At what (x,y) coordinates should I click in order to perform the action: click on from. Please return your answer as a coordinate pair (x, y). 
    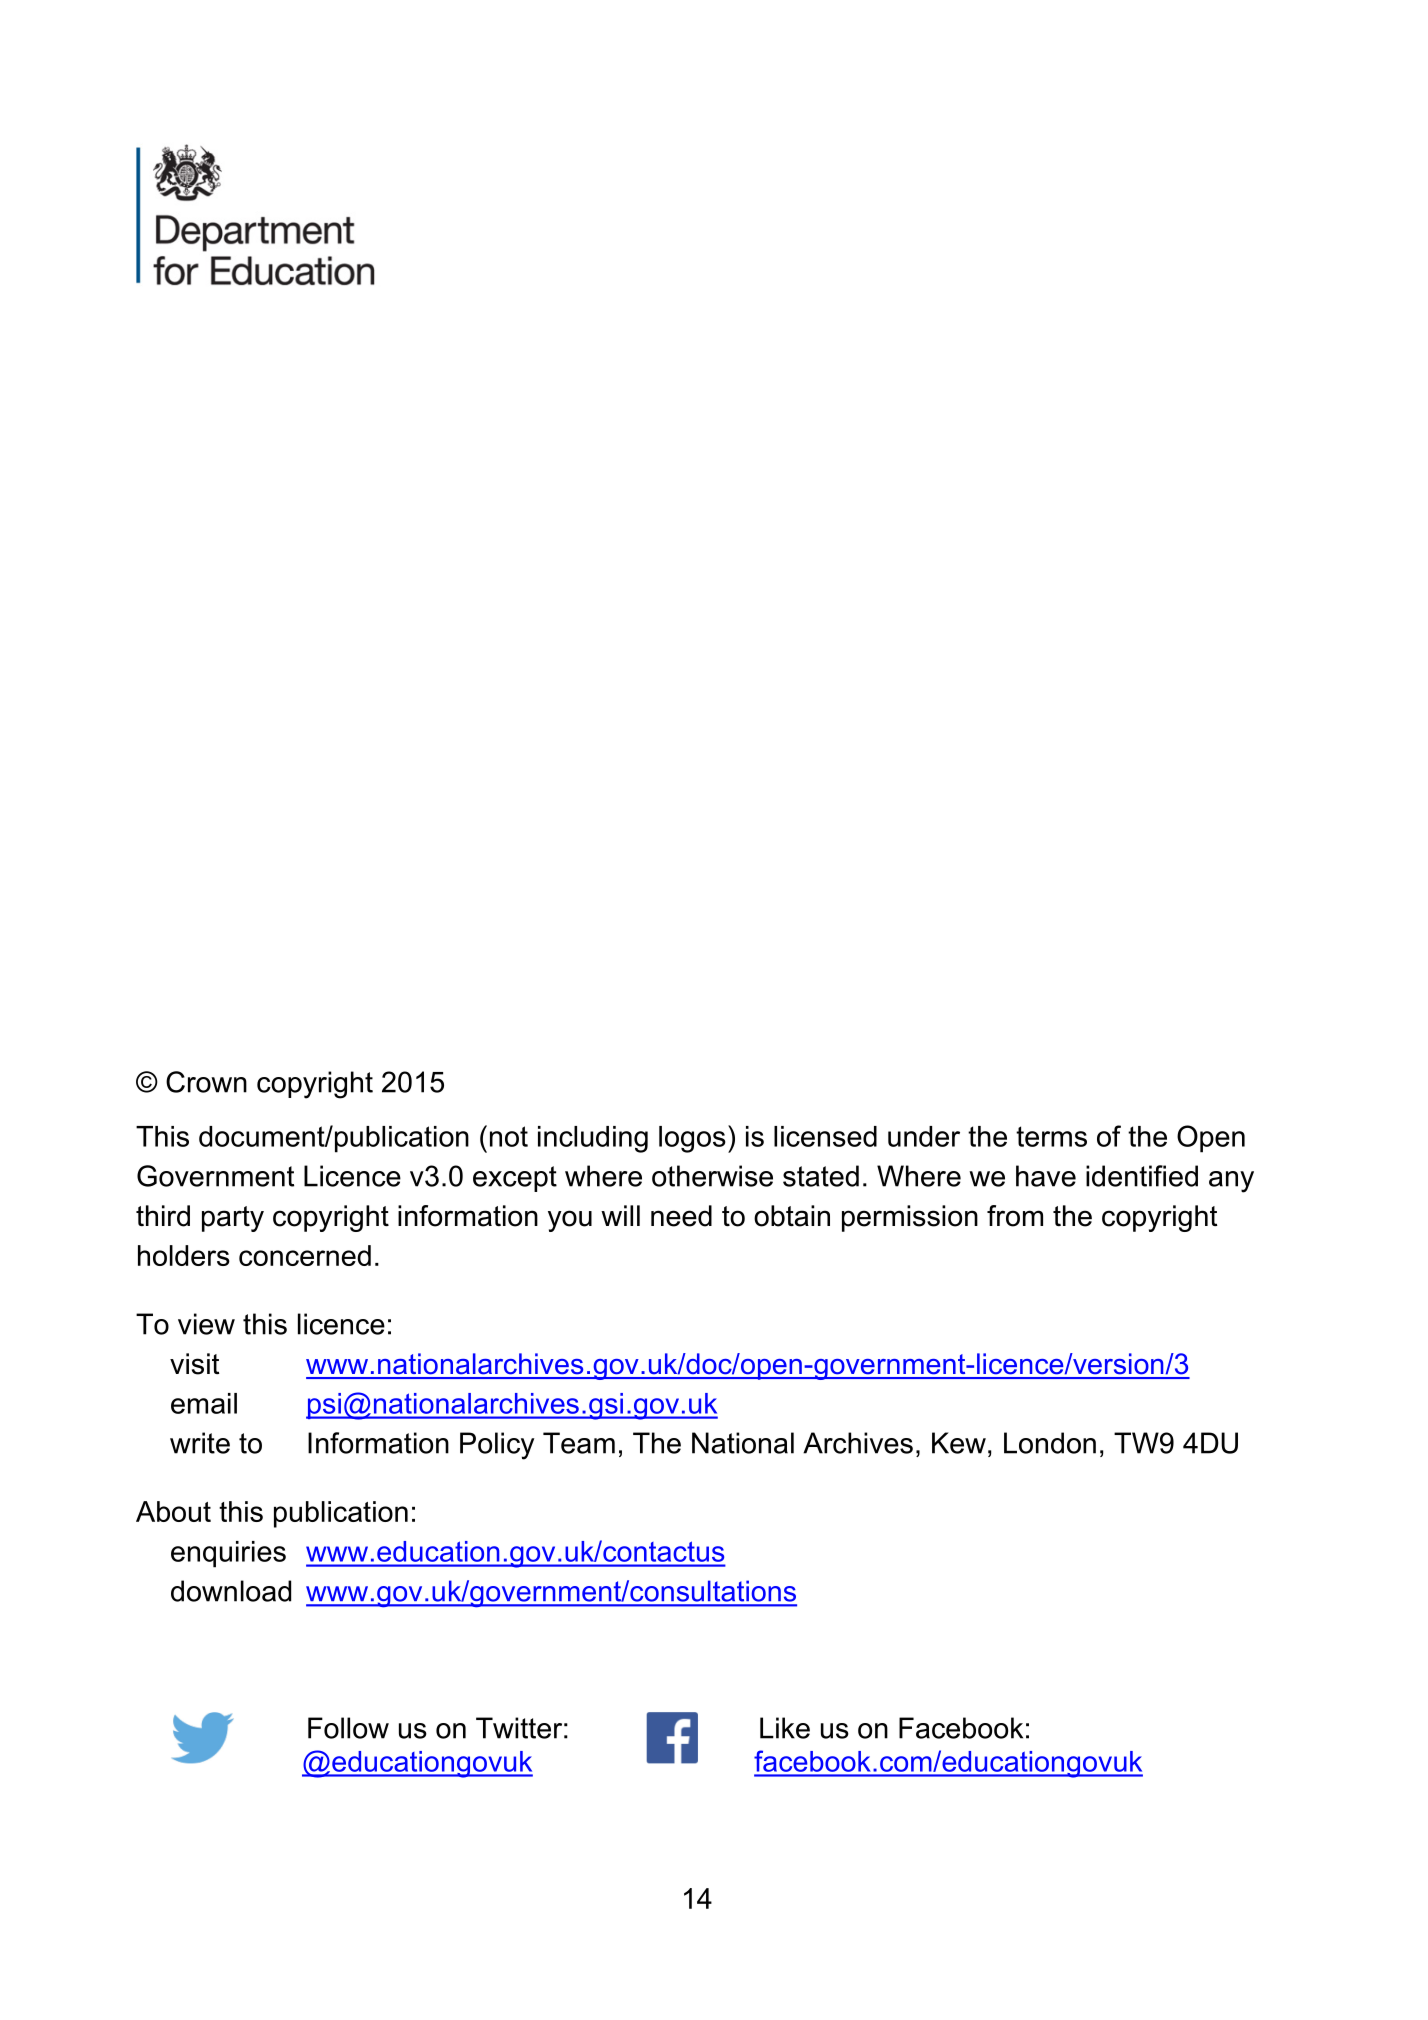
    Looking at the image, I should click on (1015, 1216).
